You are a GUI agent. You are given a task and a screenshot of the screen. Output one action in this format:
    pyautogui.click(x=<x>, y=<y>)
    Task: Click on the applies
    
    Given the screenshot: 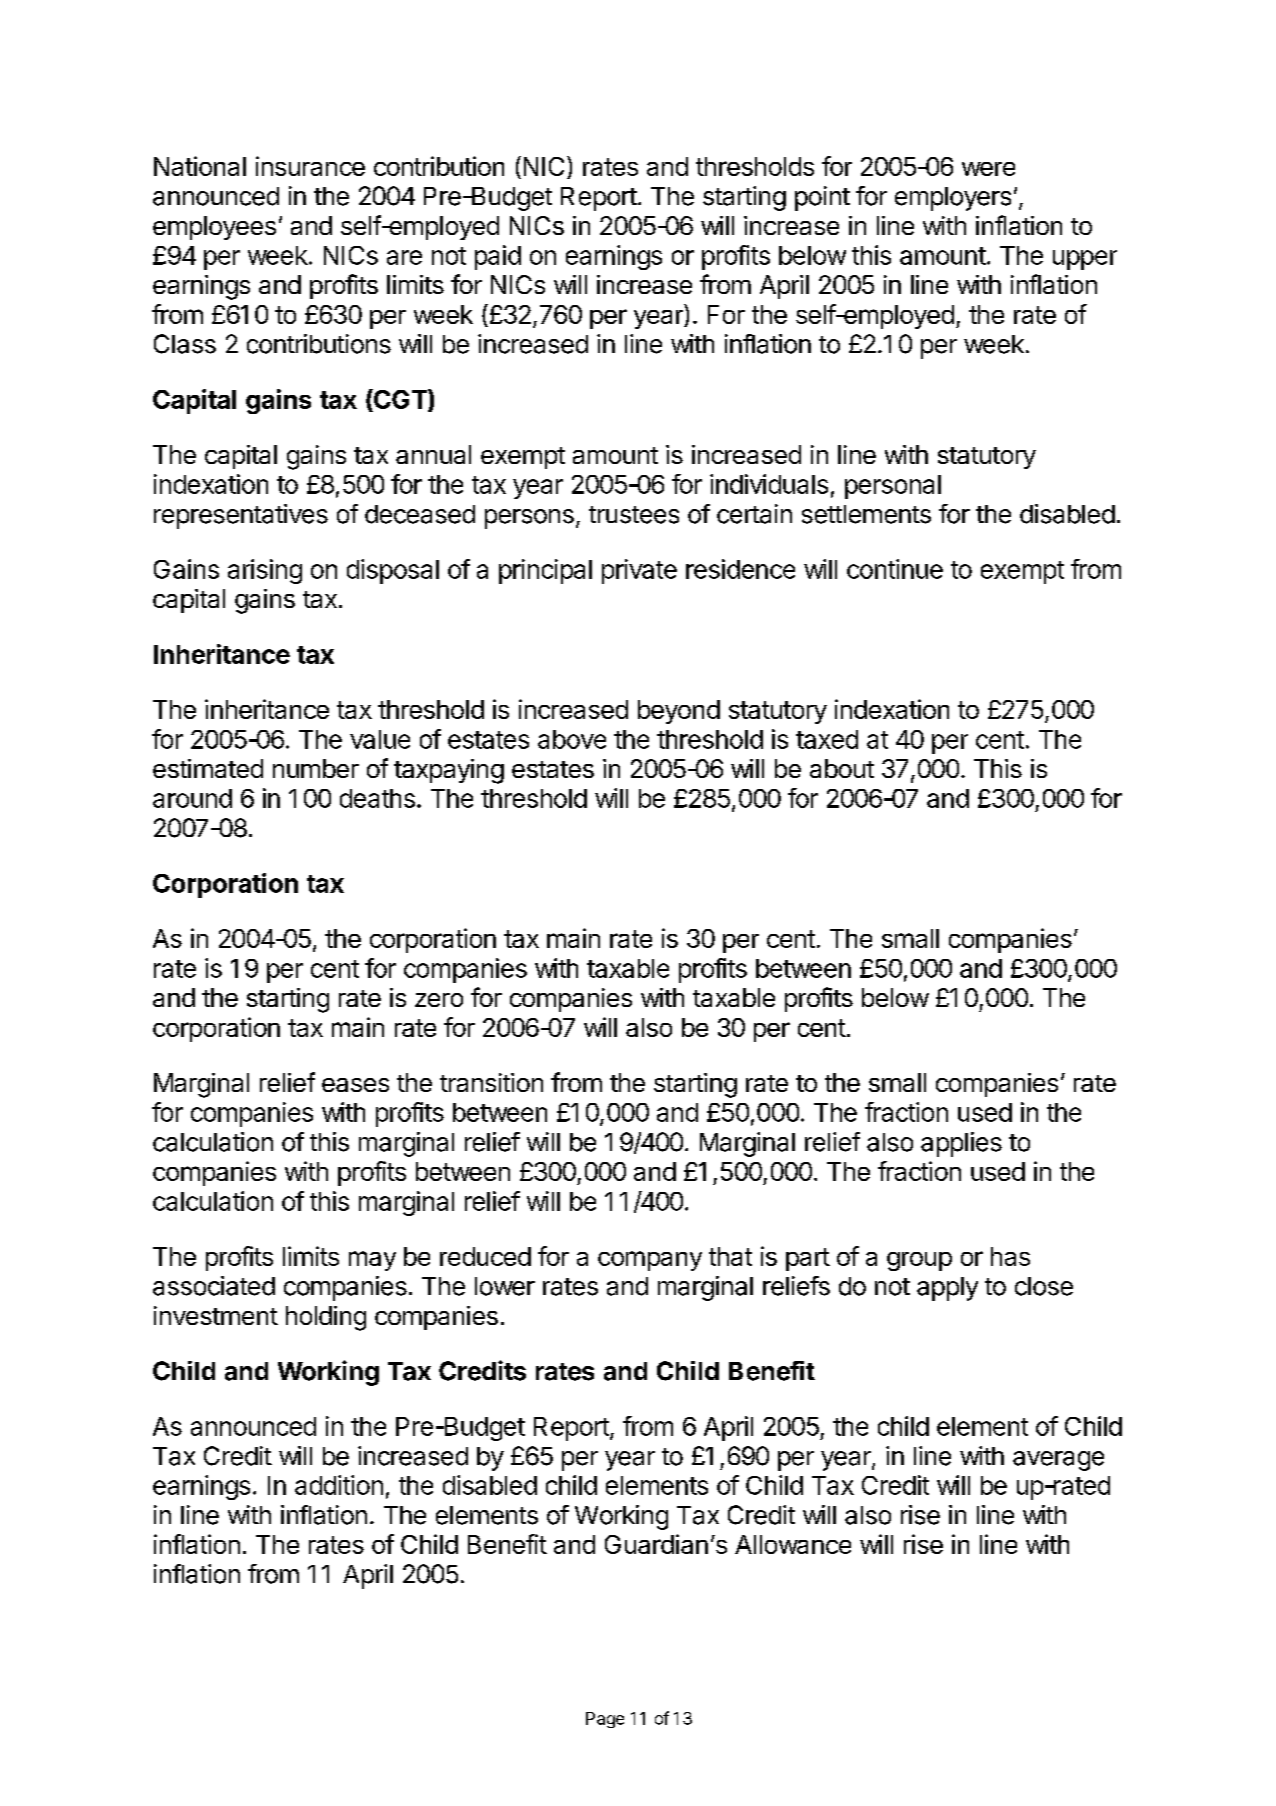 What is the action you would take?
    pyautogui.click(x=961, y=1144)
